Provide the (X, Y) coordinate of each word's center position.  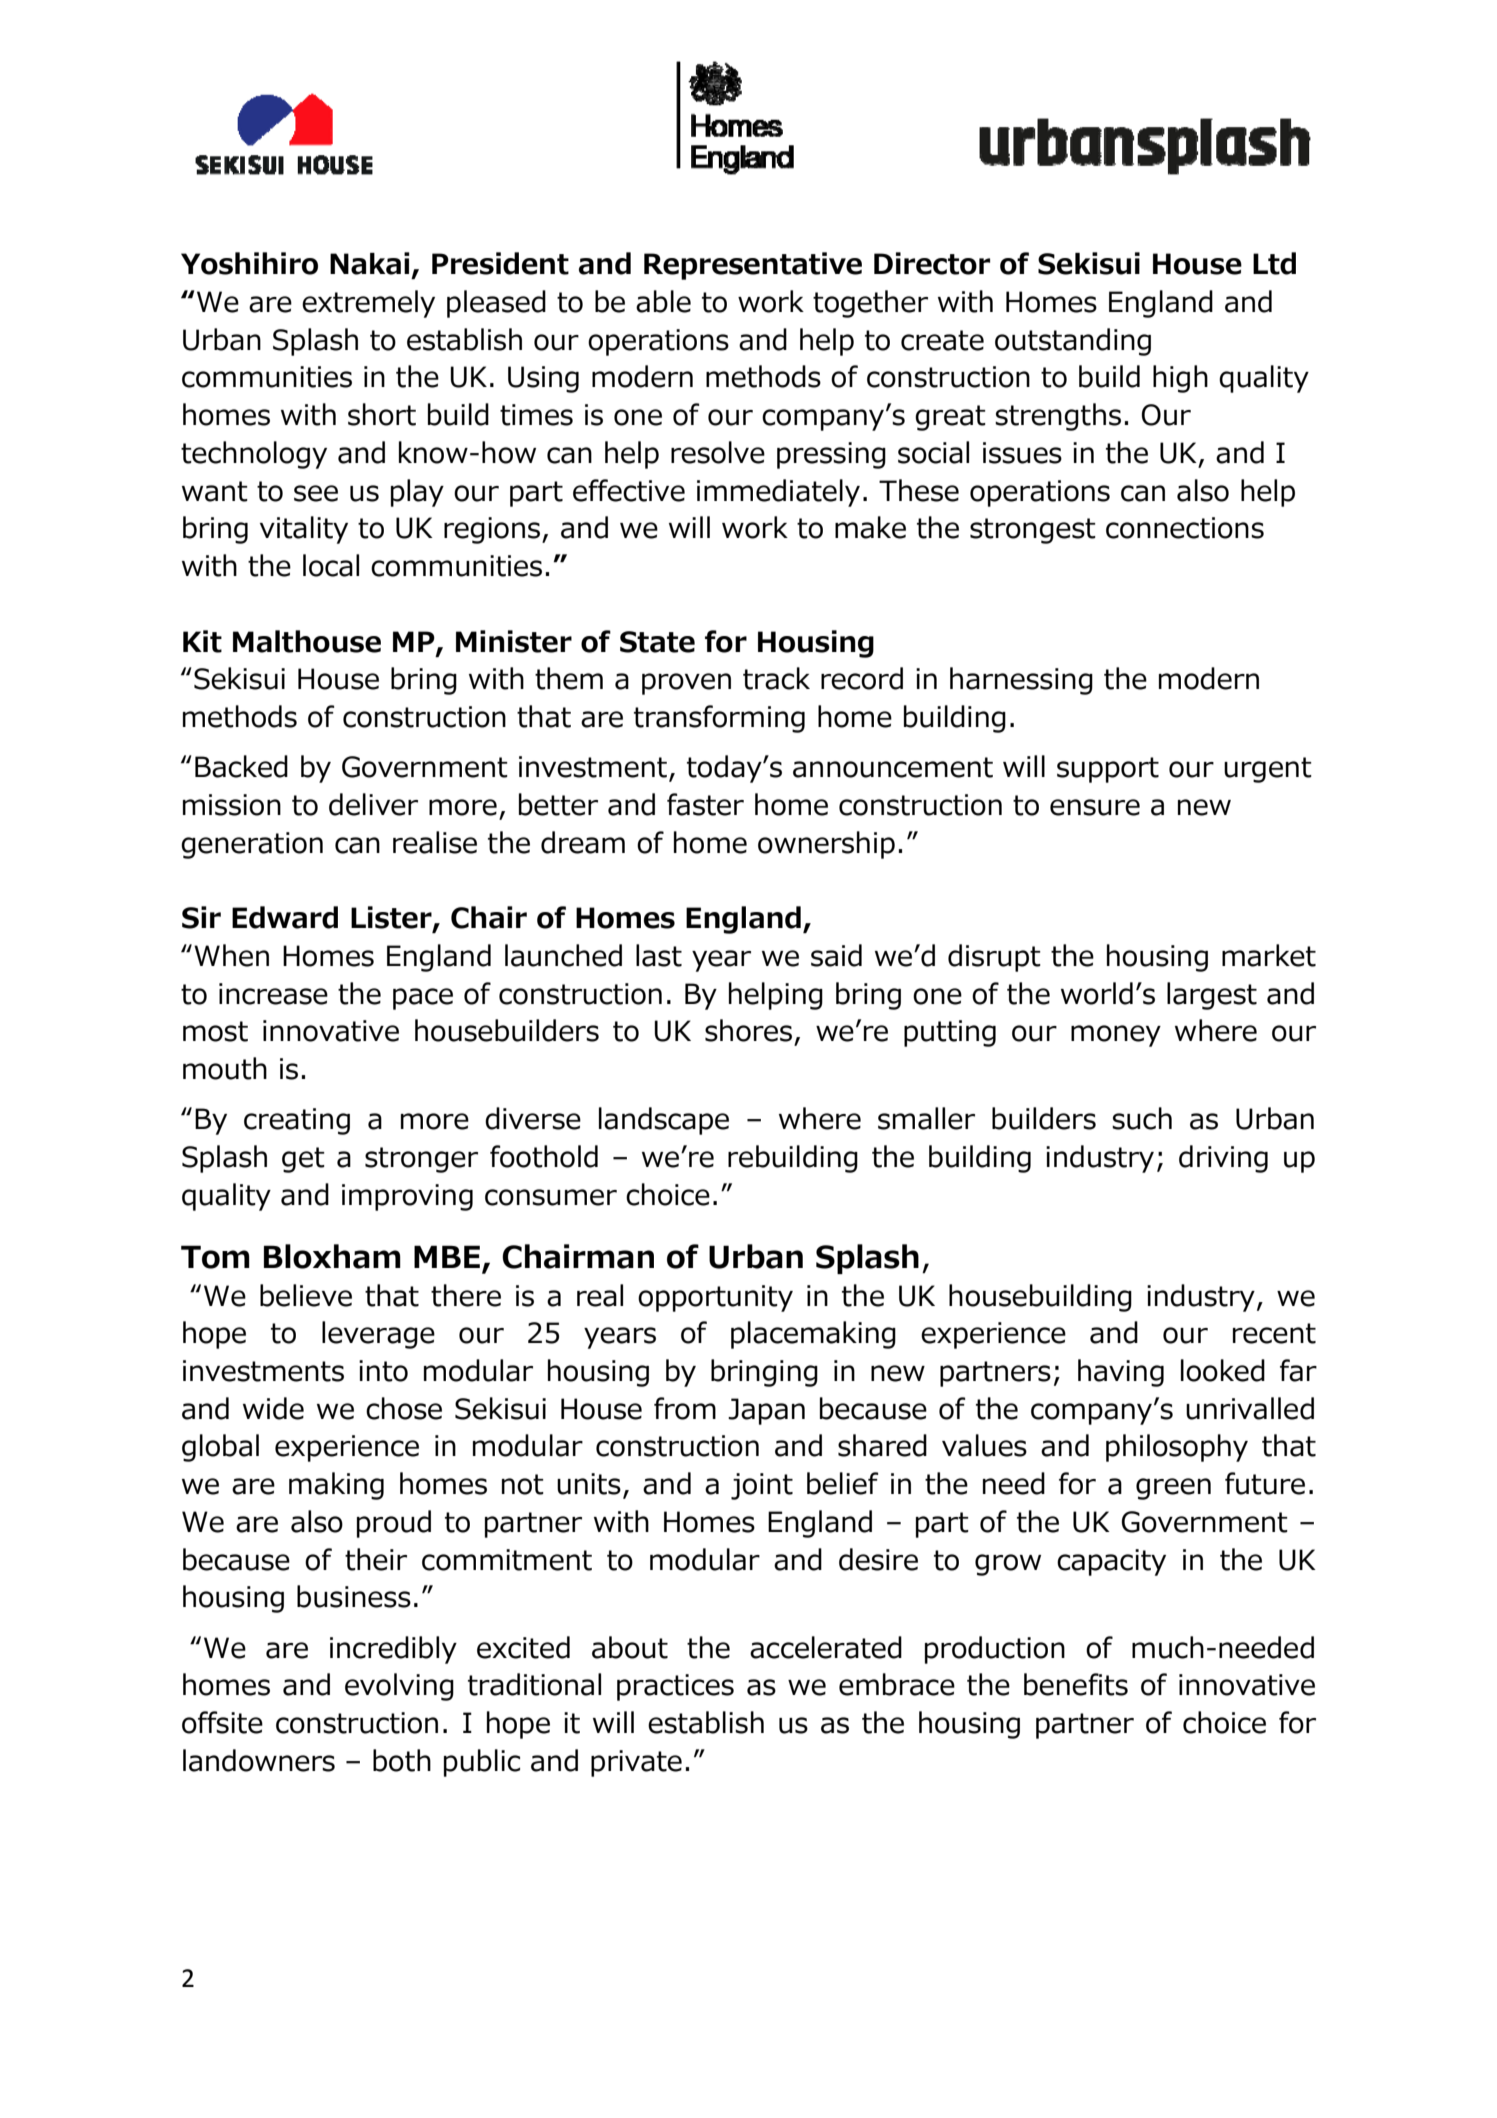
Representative (753, 266)
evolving (399, 1687)
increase (273, 994)
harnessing (1021, 681)
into (383, 1371)
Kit (202, 641)
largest (1212, 996)
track (776, 678)
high (1180, 379)
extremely (368, 304)
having (1121, 1373)
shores (748, 1030)
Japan (766, 1411)
